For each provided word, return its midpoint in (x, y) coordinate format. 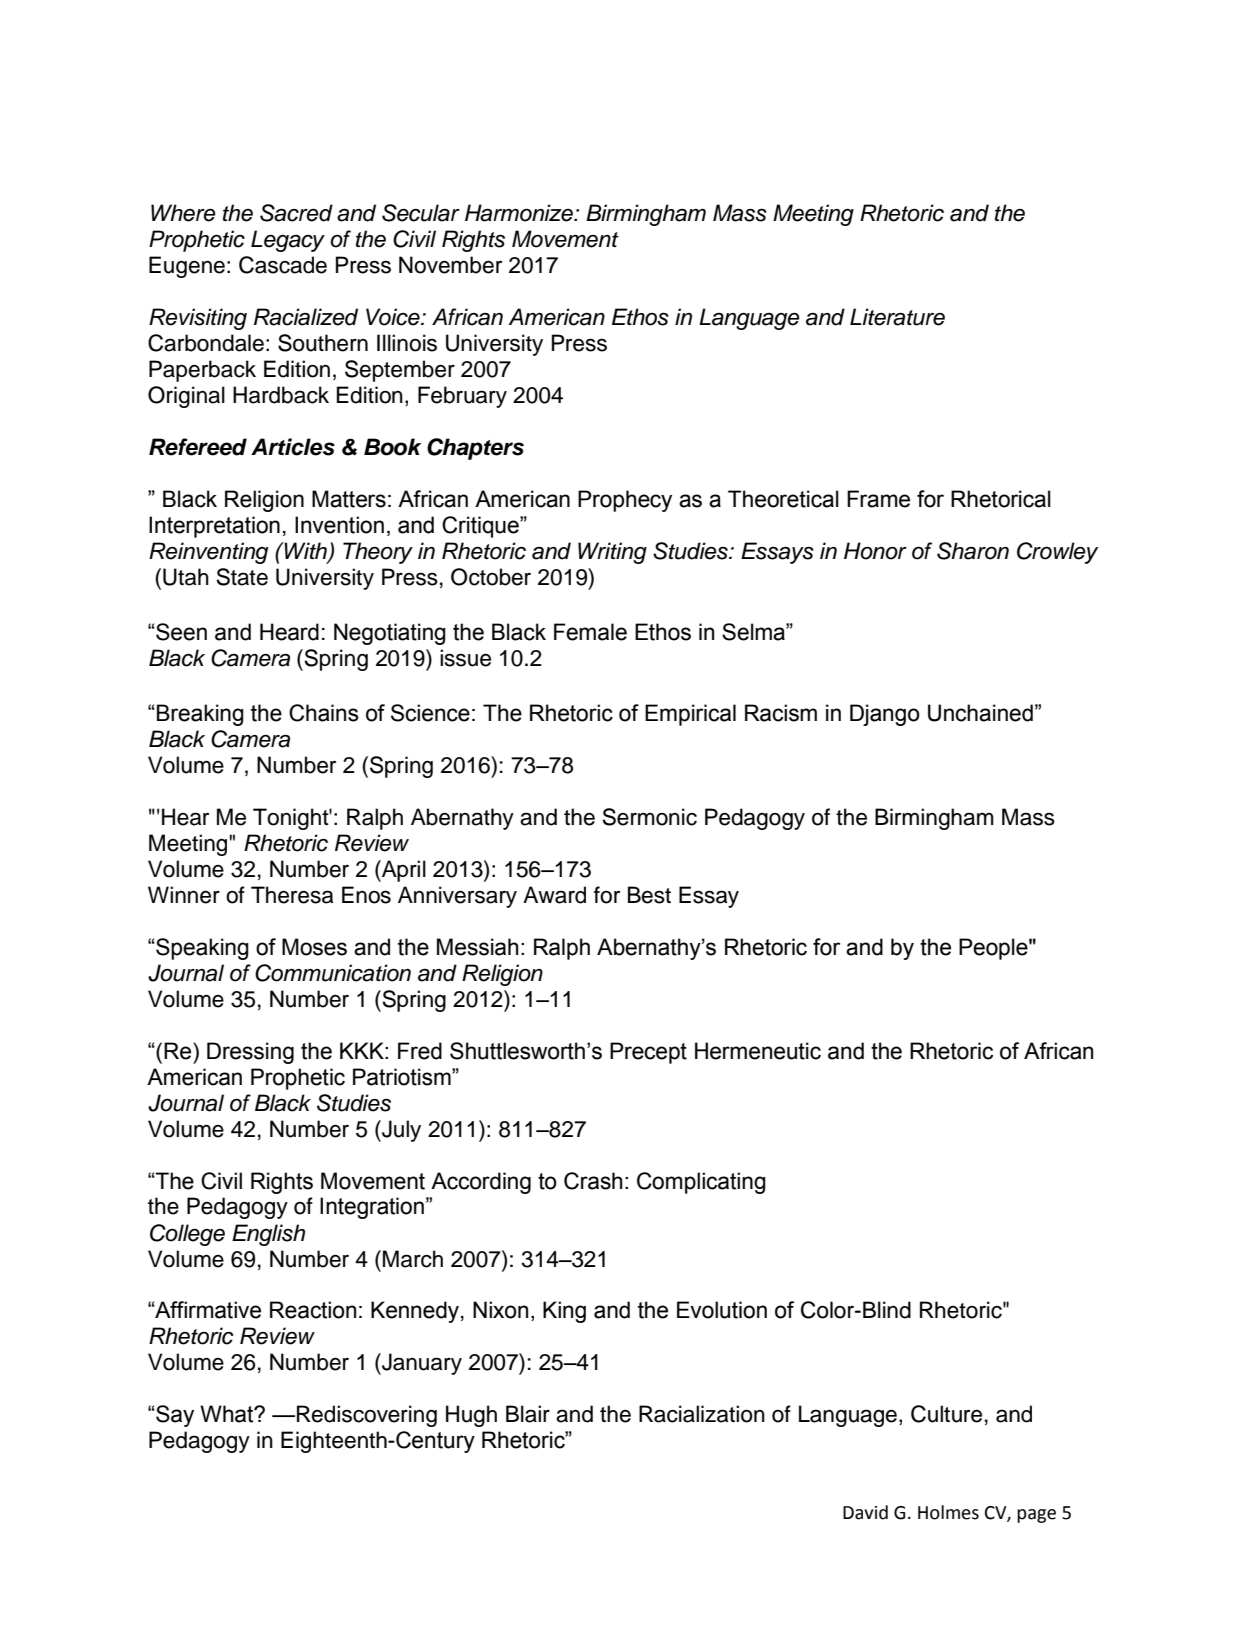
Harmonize (520, 213)
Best (649, 895)
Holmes (948, 1512)
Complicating (701, 1183)
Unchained (980, 713)
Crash (593, 1181)
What (228, 1414)
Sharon (973, 551)
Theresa (292, 895)
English (268, 1235)
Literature (897, 317)
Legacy (288, 241)
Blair (528, 1414)
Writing (612, 553)
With (306, 551)
